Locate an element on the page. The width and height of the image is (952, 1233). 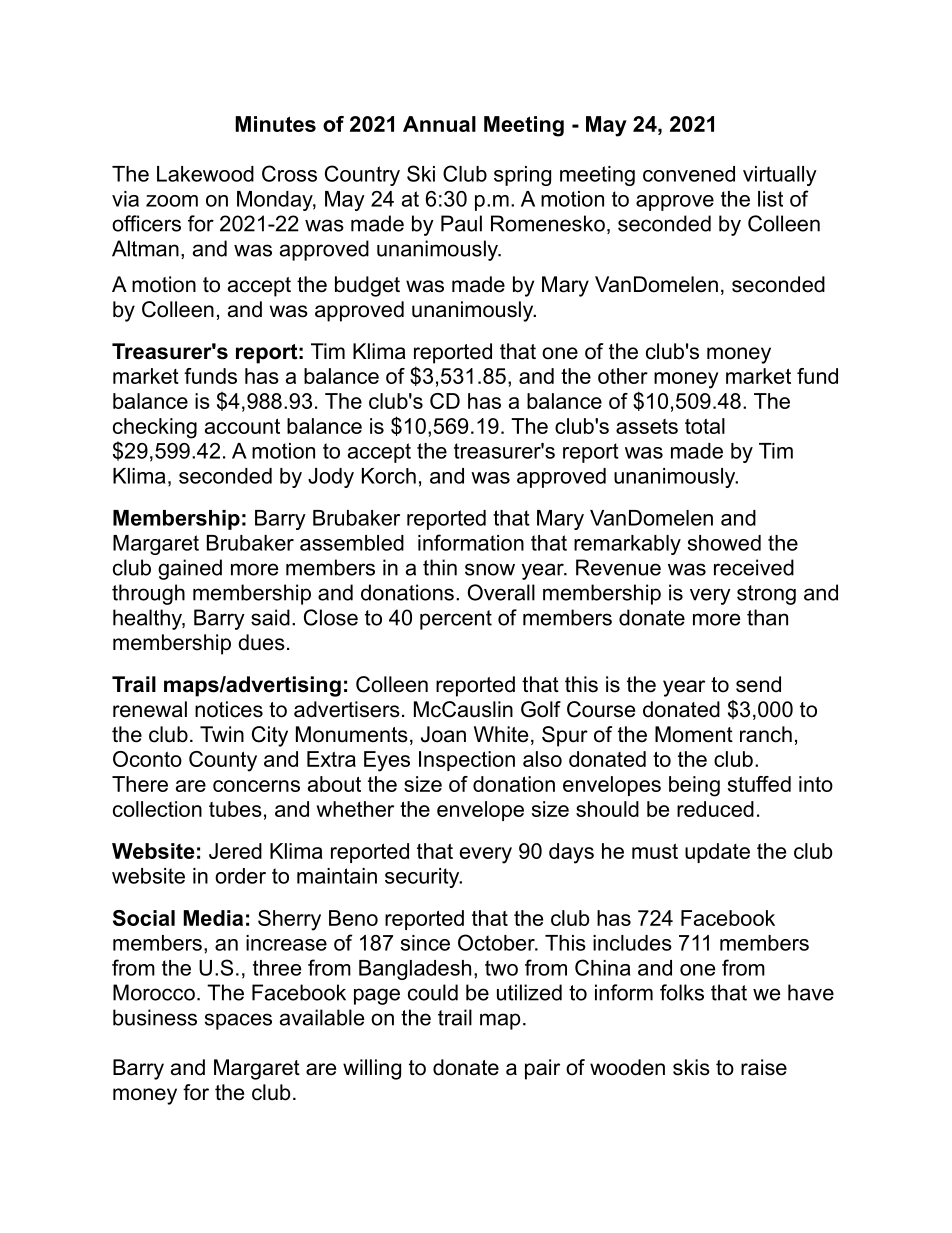
Annual is located at coordinates (439, 124).
